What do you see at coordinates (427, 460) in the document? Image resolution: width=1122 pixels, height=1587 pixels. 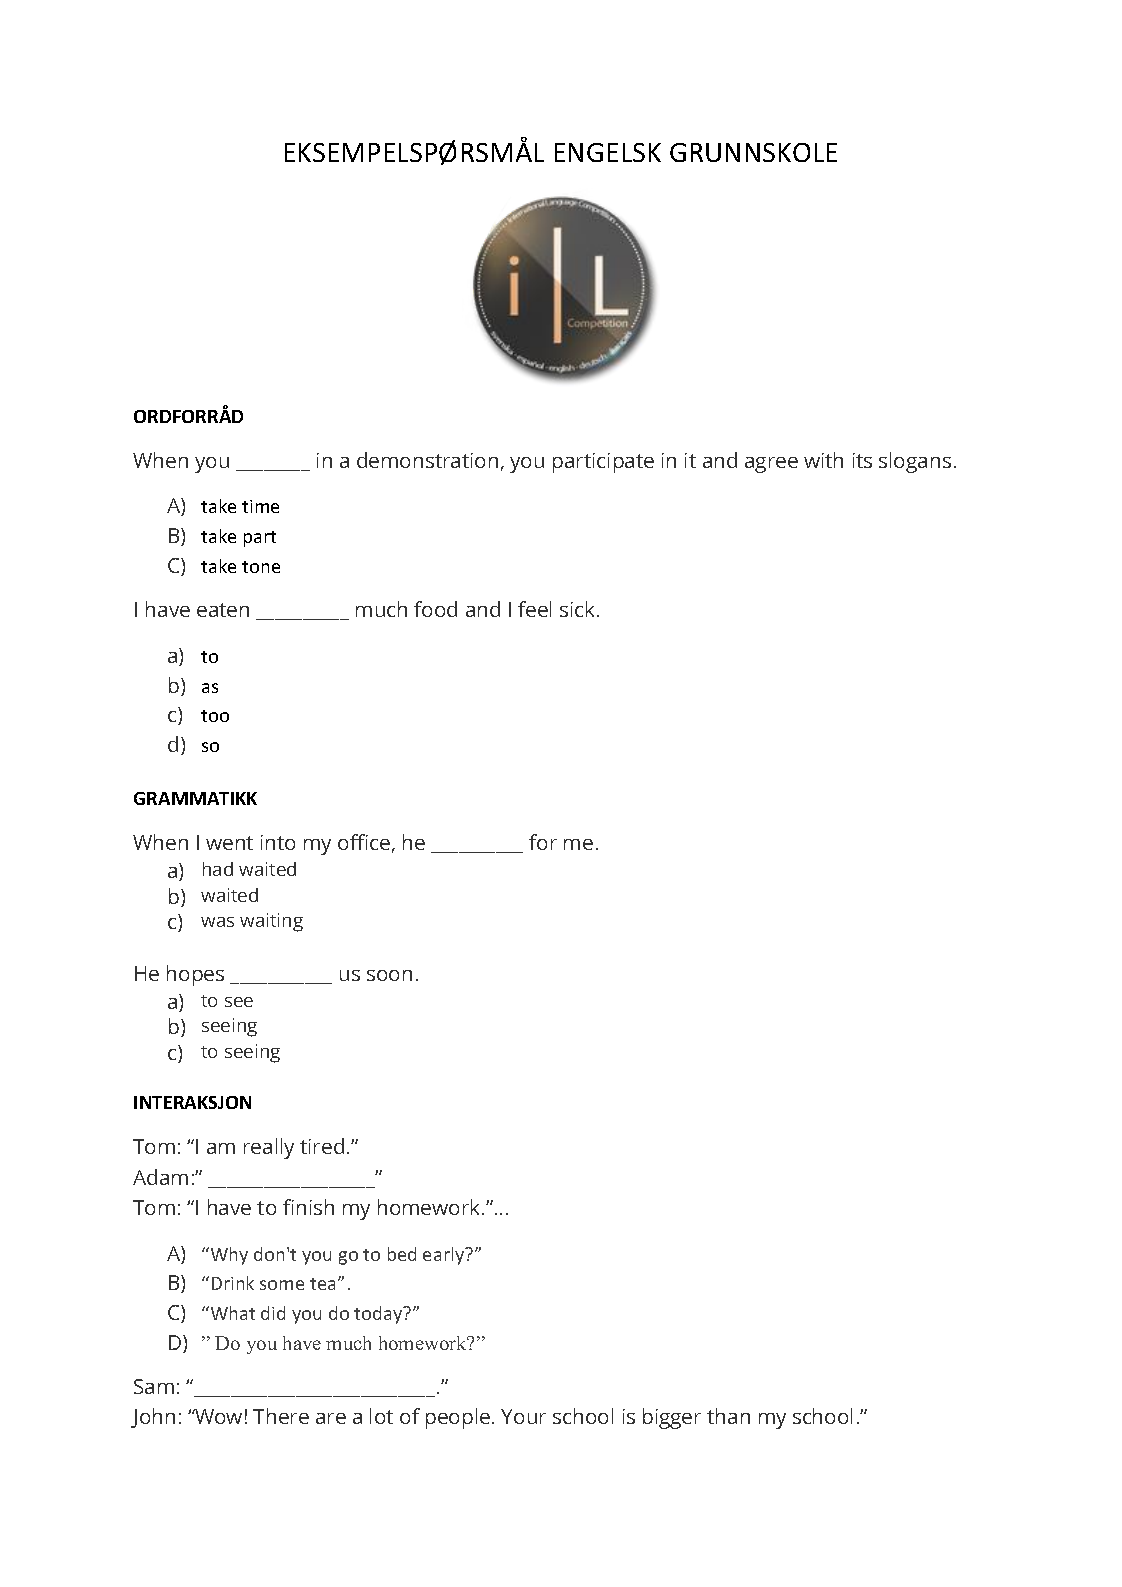 I see `demonstration` at bounding box center [427, 460].
